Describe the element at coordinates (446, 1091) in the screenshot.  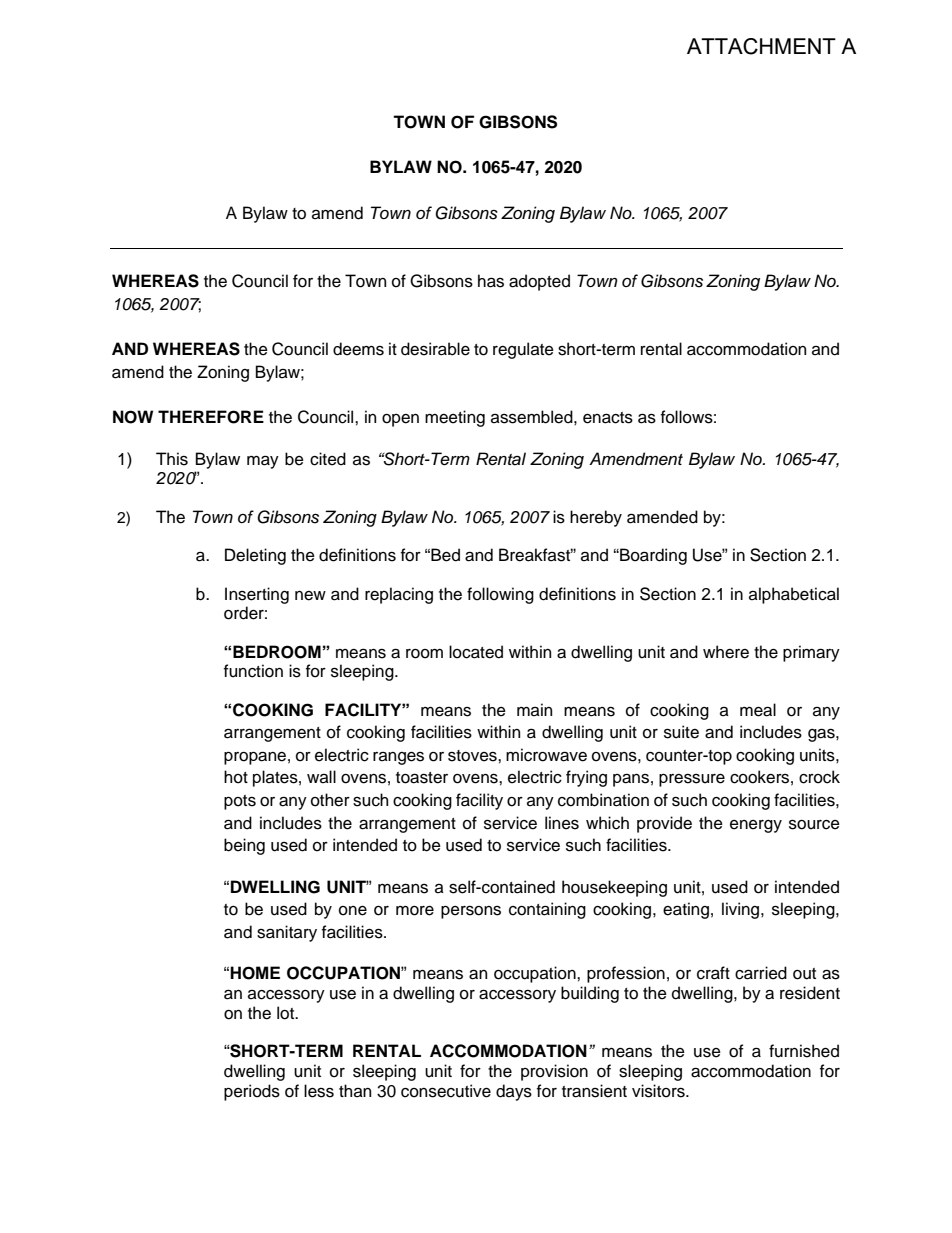
I see `consecutive` at that location.
